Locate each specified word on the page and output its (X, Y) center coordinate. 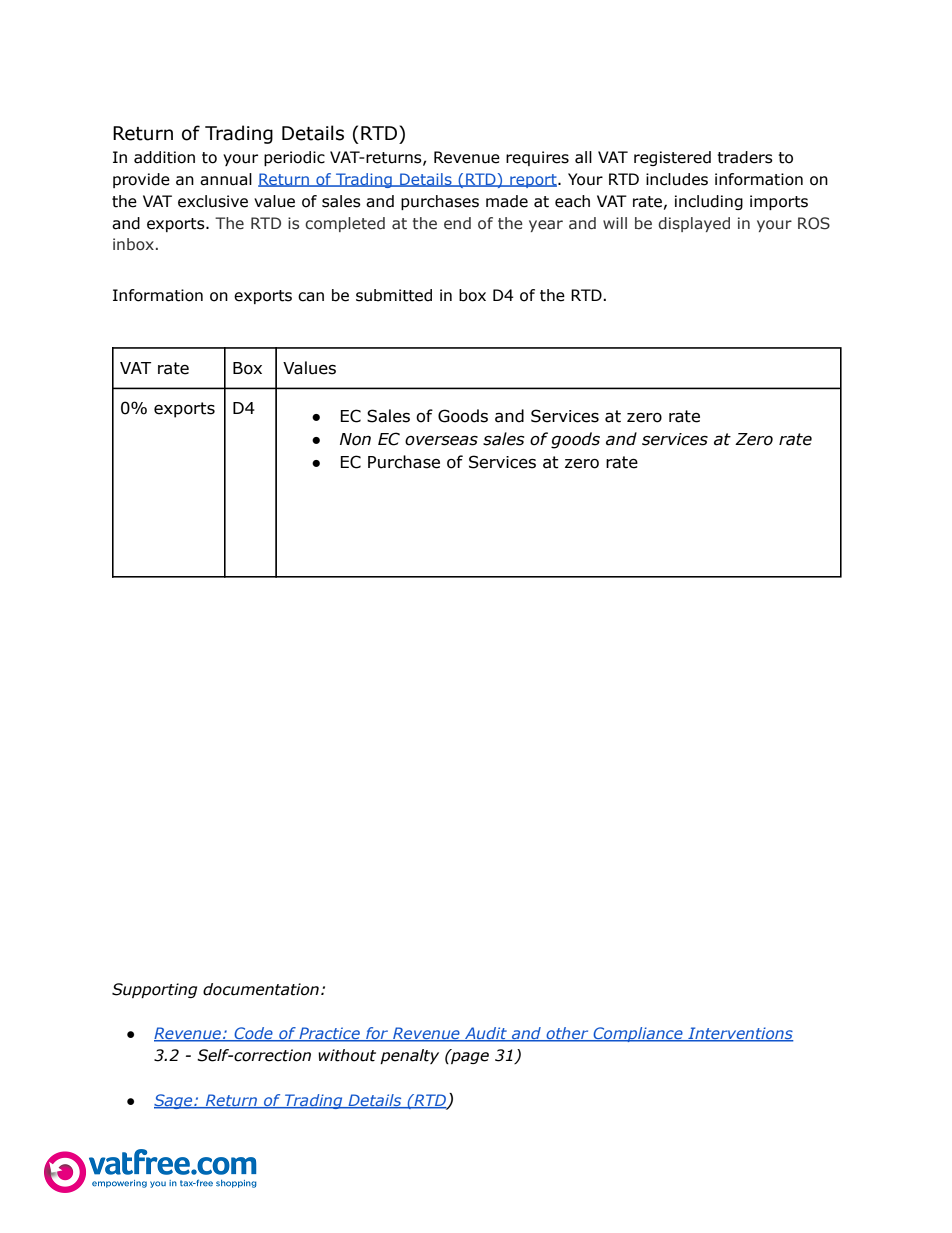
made (507, 201)
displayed (694, 224)
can (311, 297)
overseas (441, 441)
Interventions (740, 1034)
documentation (261, 989)
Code (254, 1034)
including (709, 202)
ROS (814, 223)
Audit (486, 1034)
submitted (394, 295)
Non (355, 439)
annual (226, 179)
